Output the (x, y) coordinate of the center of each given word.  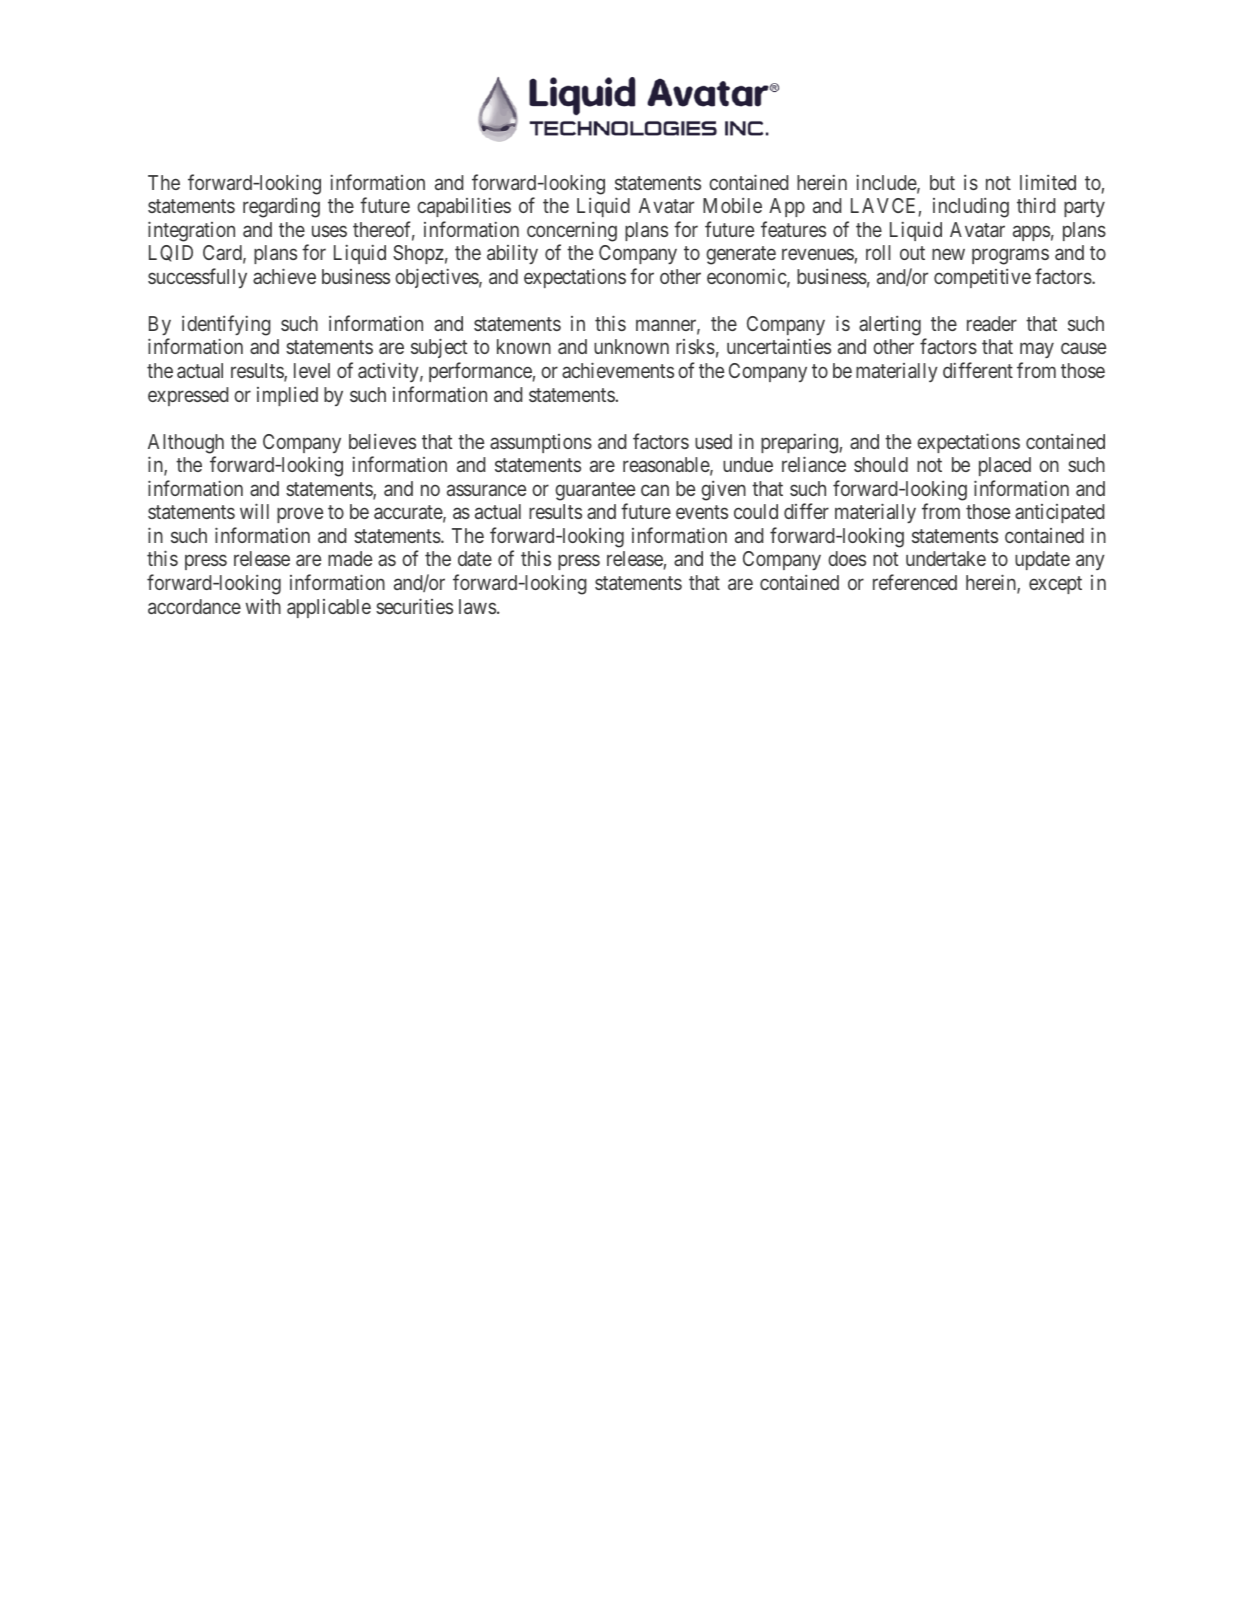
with (263, 606)
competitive (982, 278)
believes (382, 441)
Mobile (732, 205)
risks (695, 346)
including (971, 207)
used (713, 441)
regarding (281, 207)
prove (300, 515)
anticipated (1059, 513)
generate (741, 255)
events (702, 512)
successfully (197, 278)
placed (1005, 466)
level (312, 370)
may (1037, 350)
